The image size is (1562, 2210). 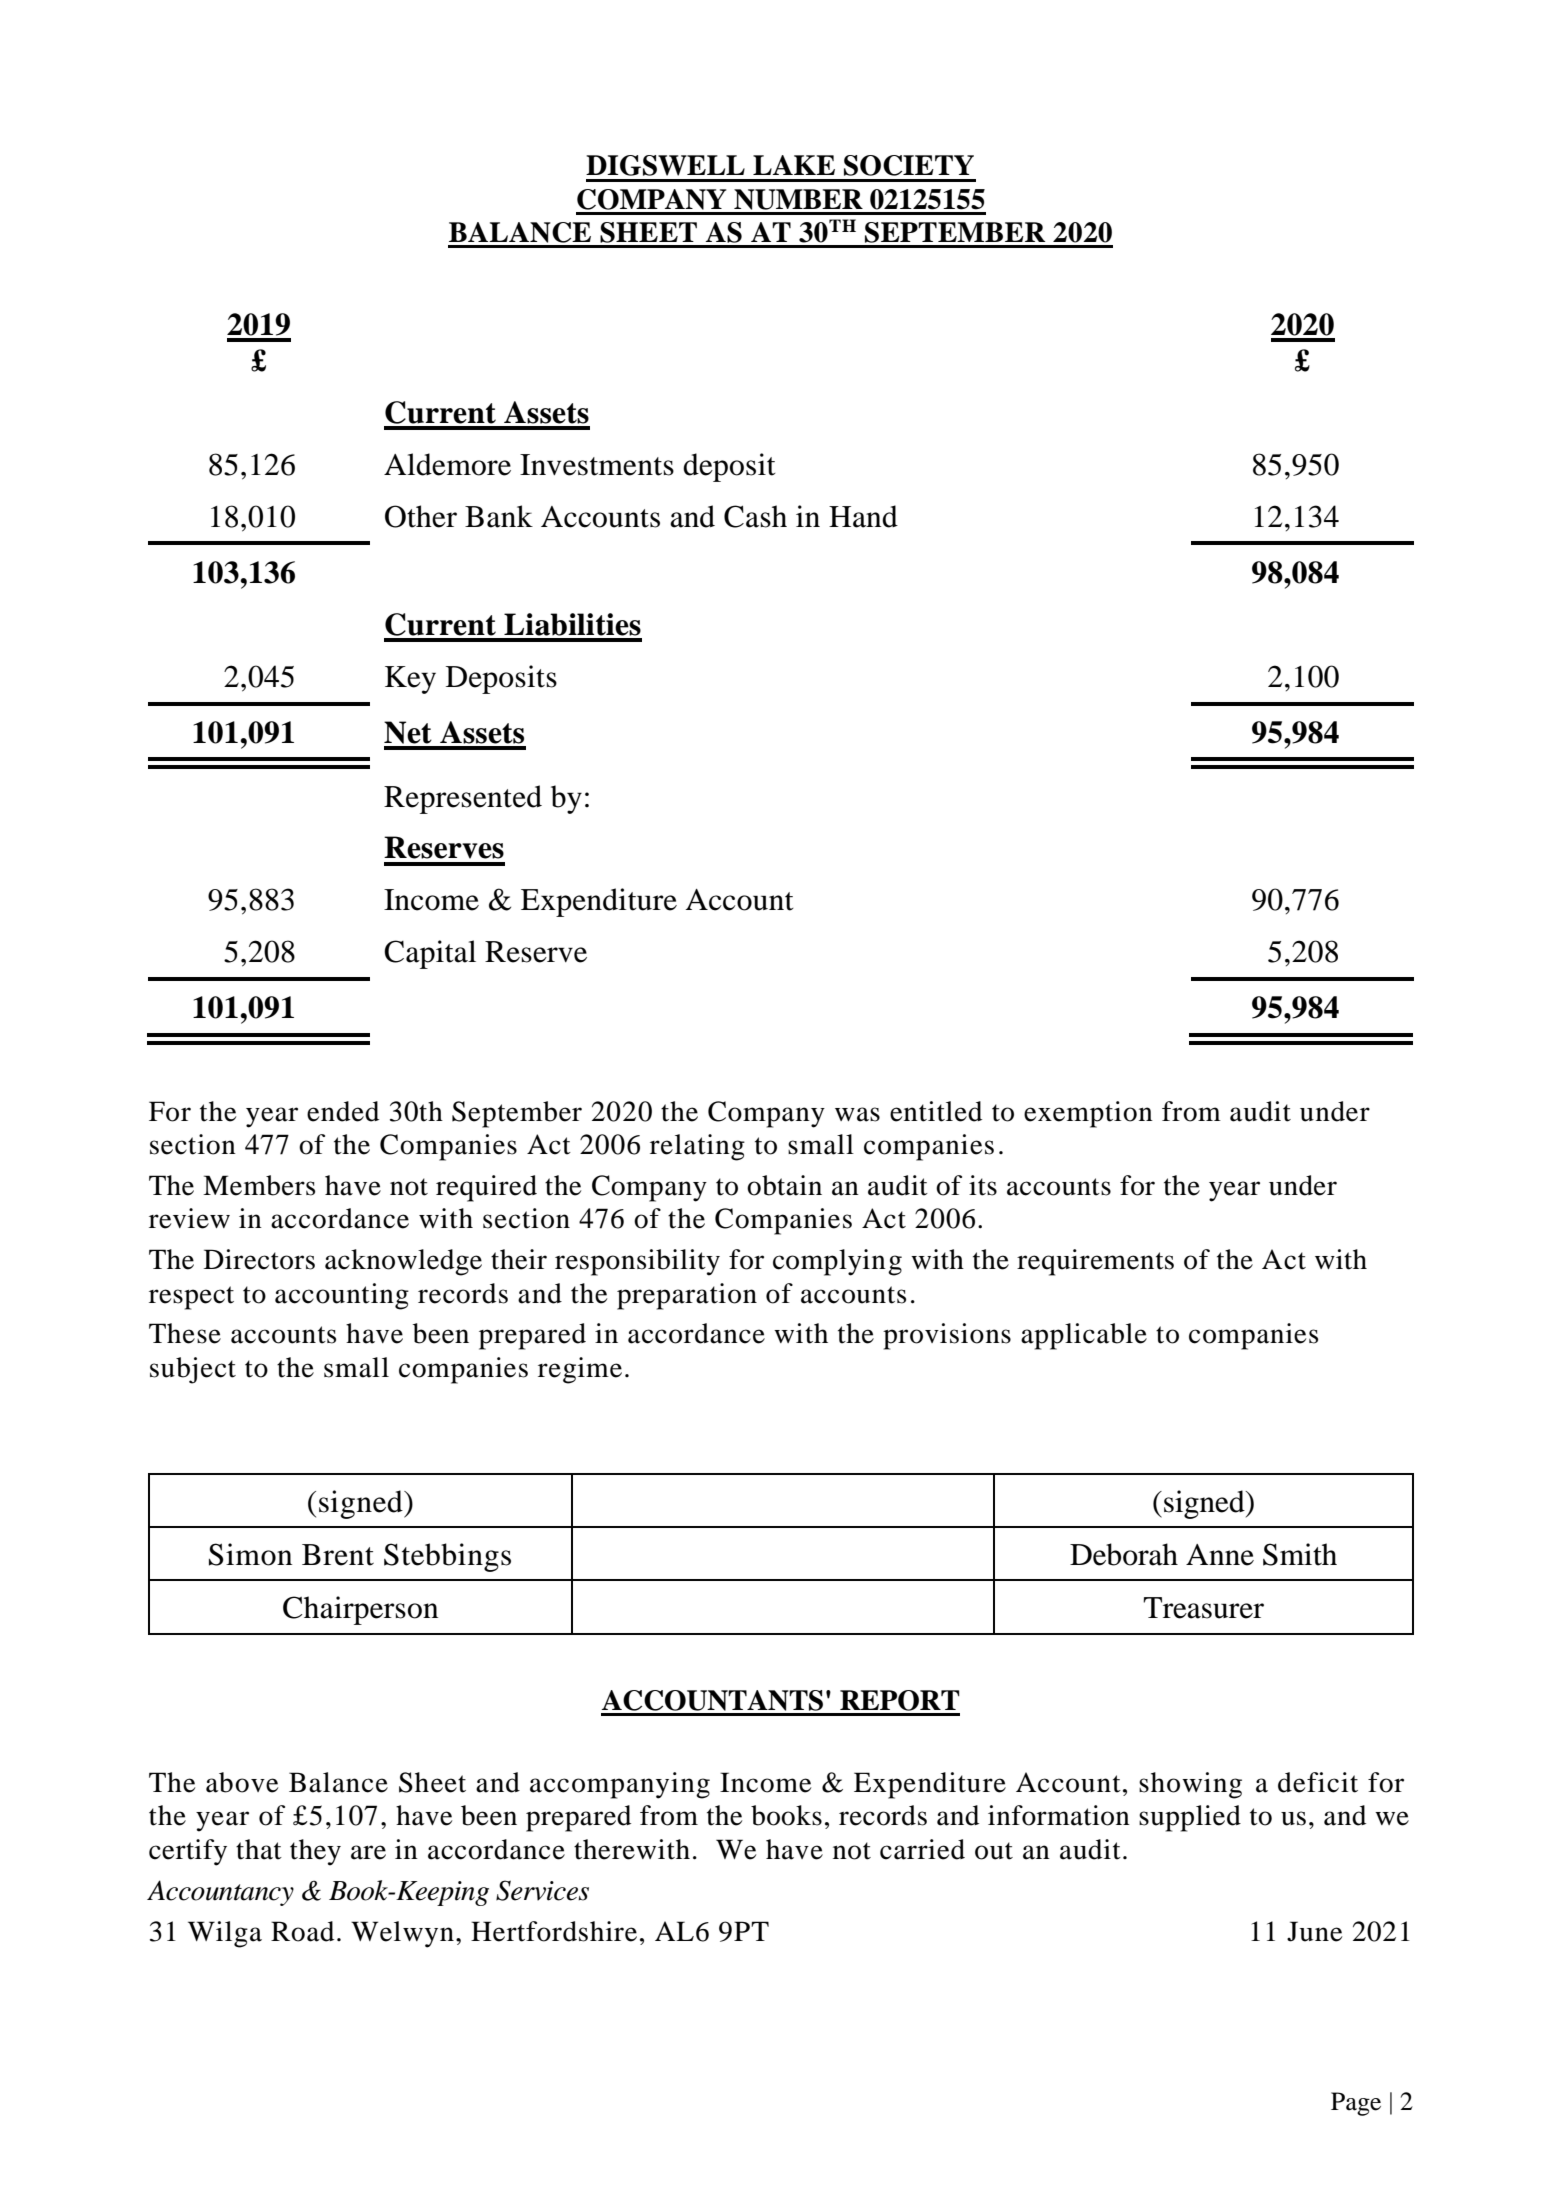 I want to click on Represented, so click(x=463, y=799).
